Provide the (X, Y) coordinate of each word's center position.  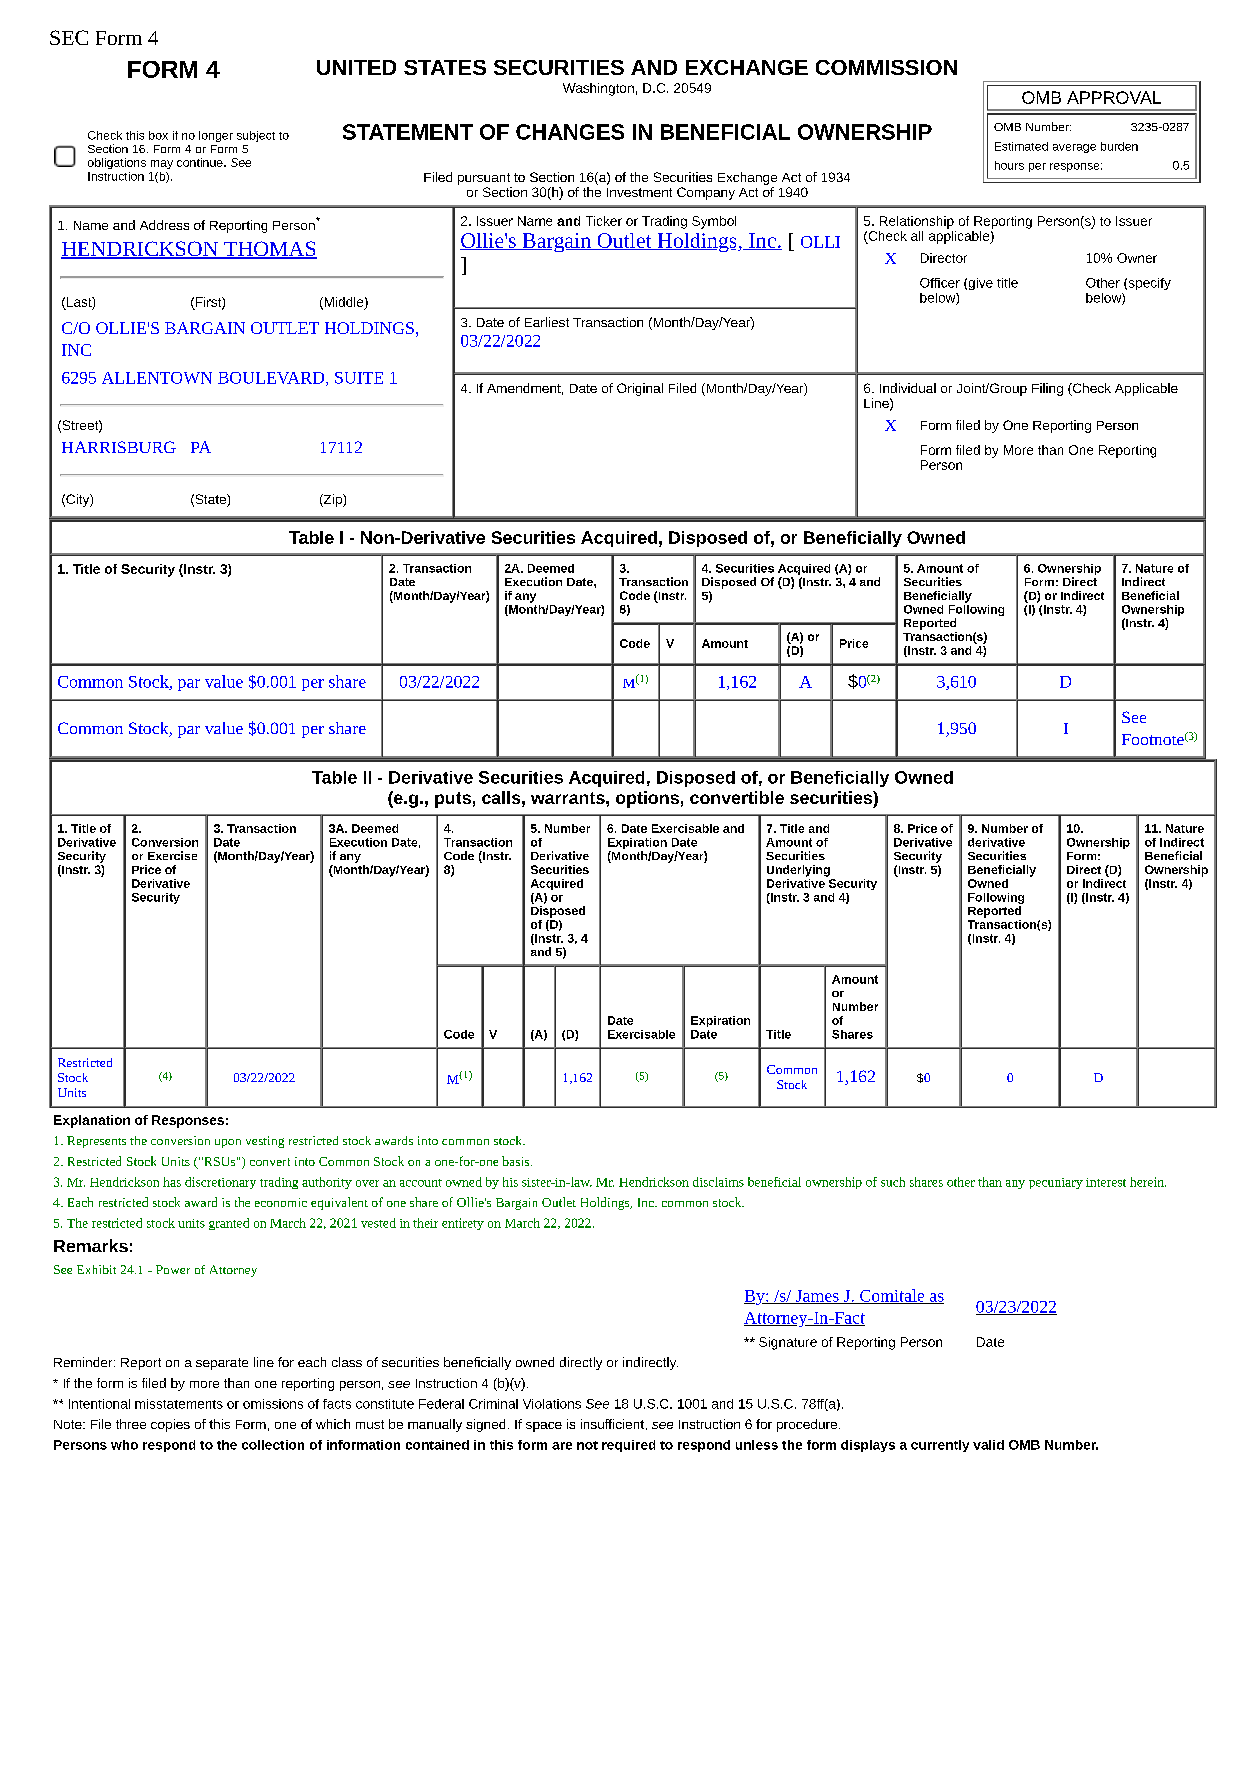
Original (640, 389)
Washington (598, 89)
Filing (1047, 389)
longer (216, 136)
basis (517, 1161)
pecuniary (1056, 1183)
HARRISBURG (119, 447)
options (647, 799)
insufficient (614, 1424)
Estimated (1021, 146)
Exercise (172, 855)
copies (170, 1425)
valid (988, 1445)
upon (228, 1143)
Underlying (798, 871)
